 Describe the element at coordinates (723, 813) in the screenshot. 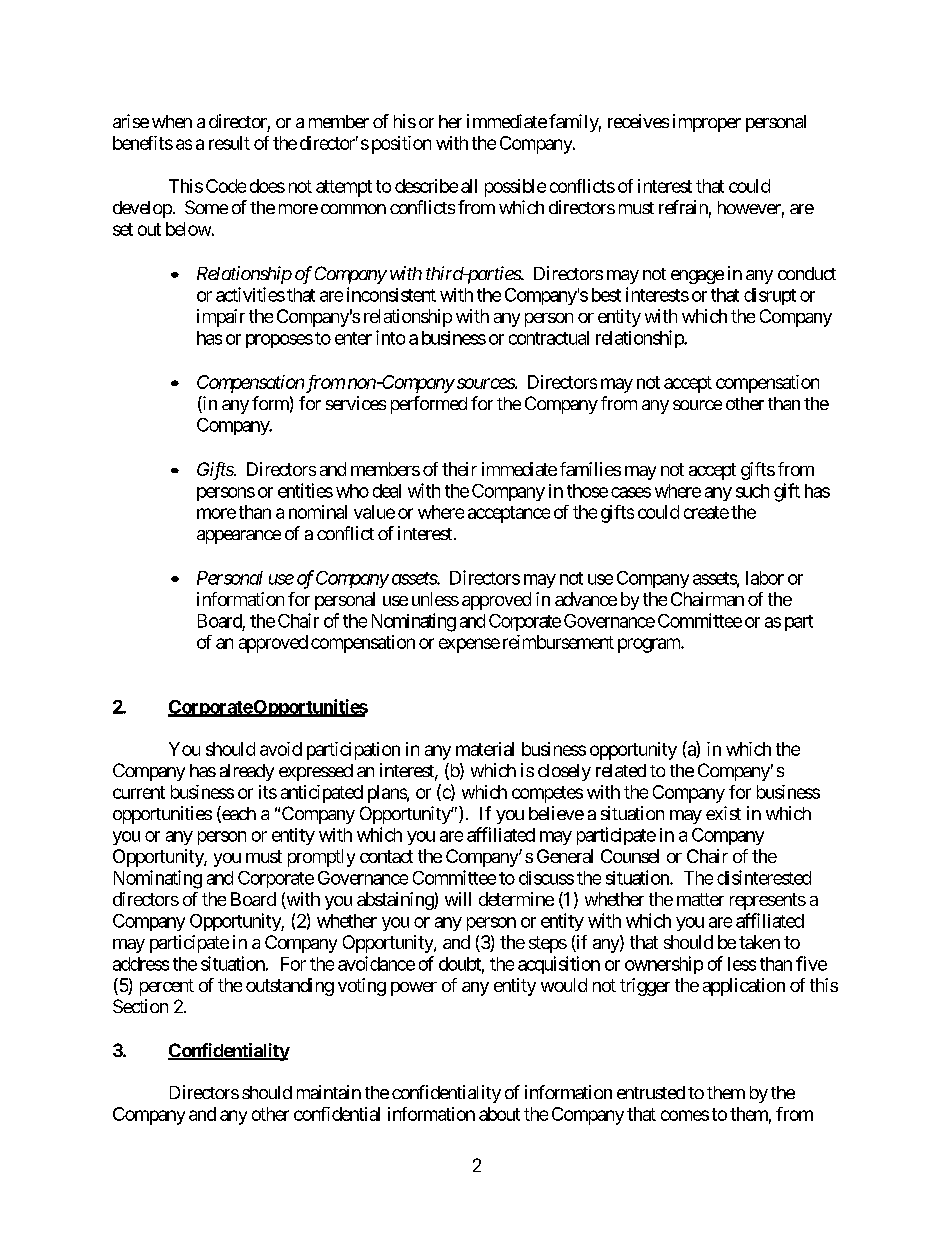

I see `exist` at that location.
